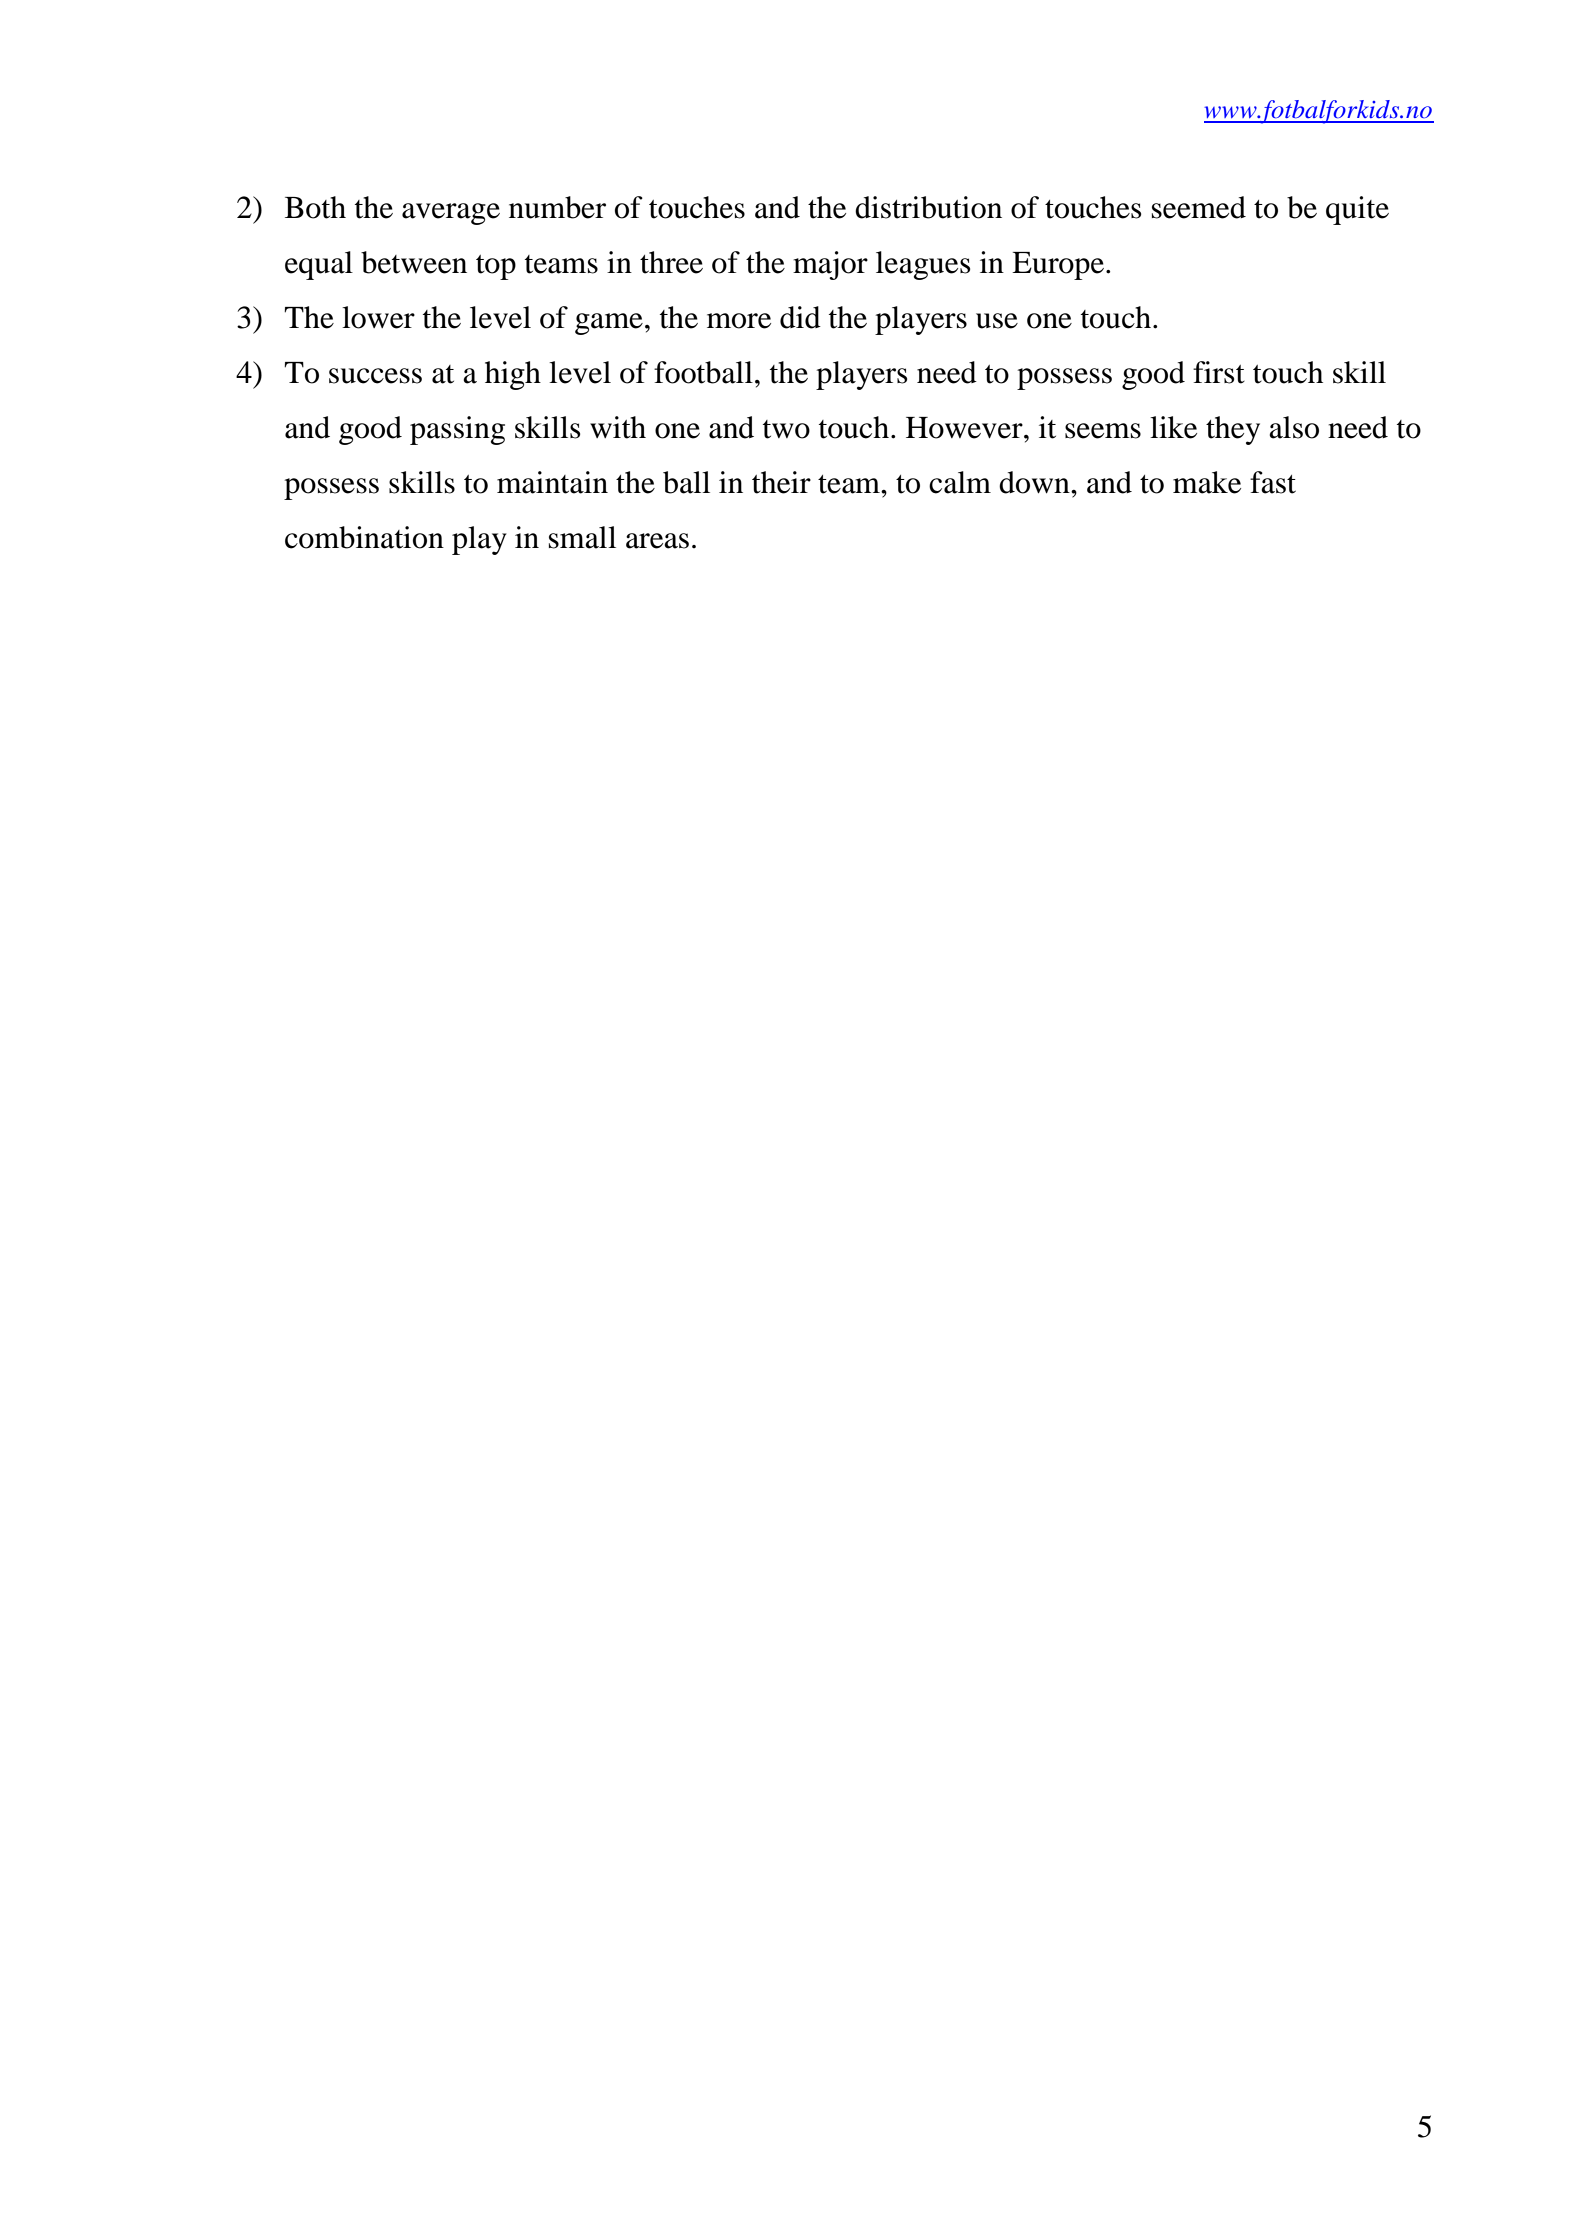 The height and width of the screenshot is (2239, 1584). What do you see at coordinates (451, 214) in the screenshot?
I see `average` at bounding box center [451, 214].
